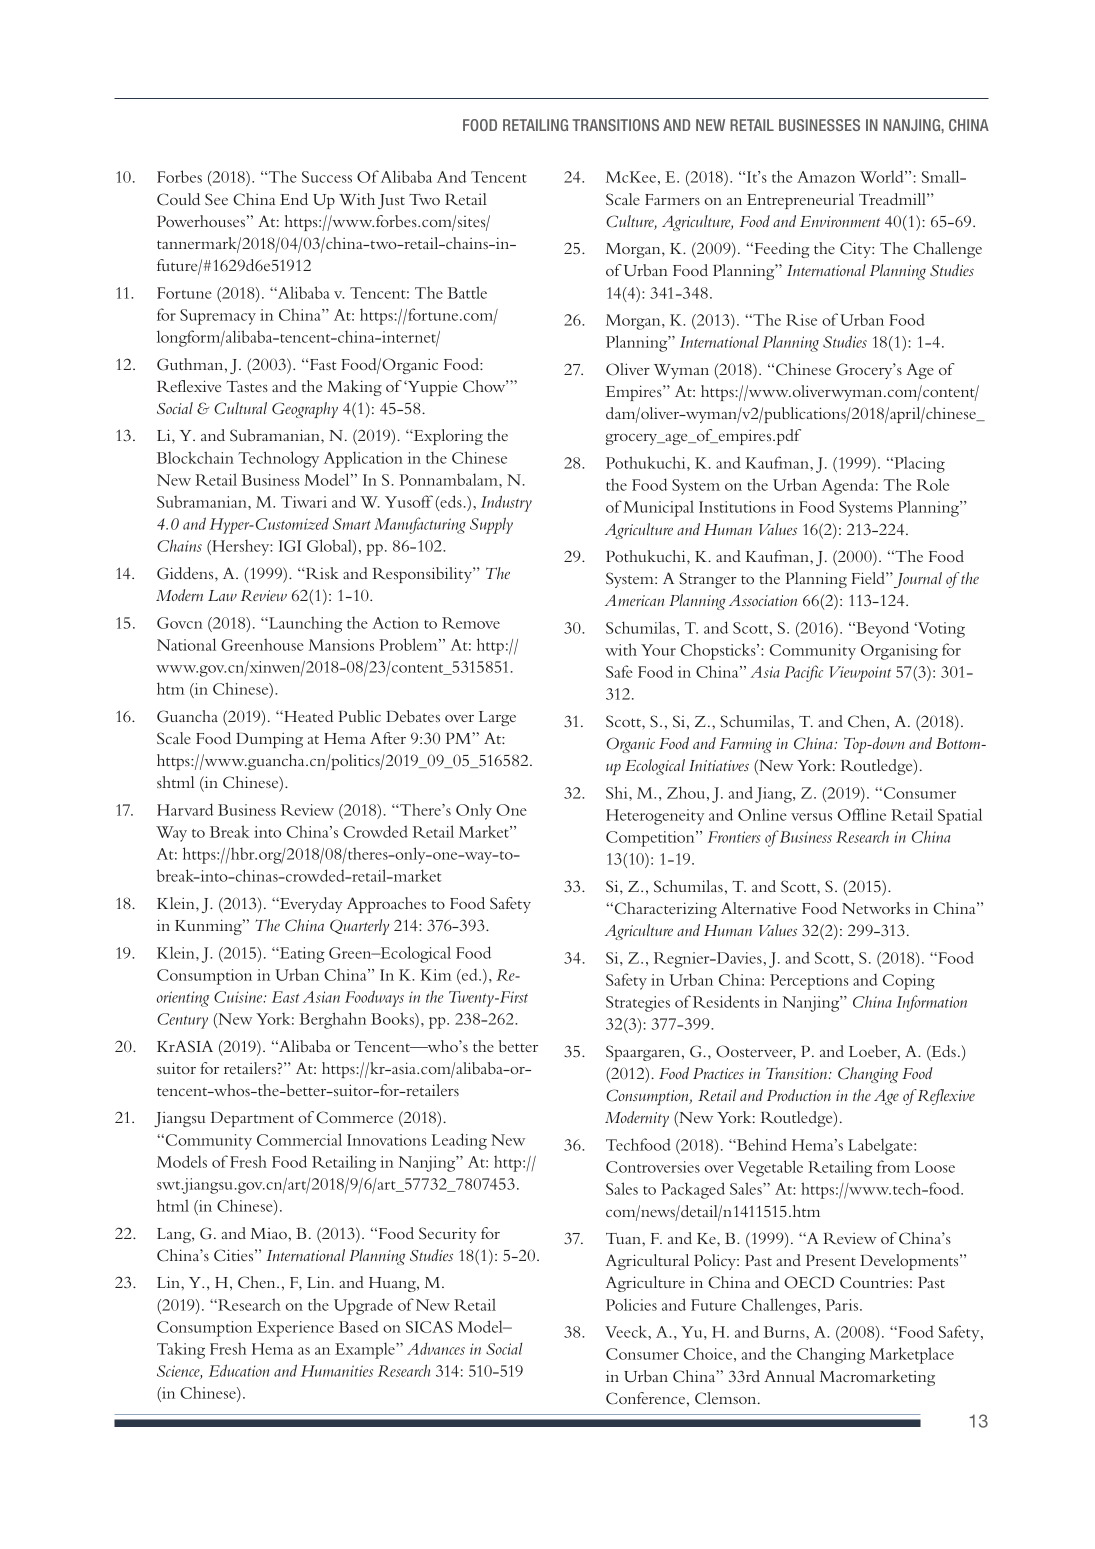 This document has width=1095, height=1549. I want to click on Education, so click(239, 1370).
